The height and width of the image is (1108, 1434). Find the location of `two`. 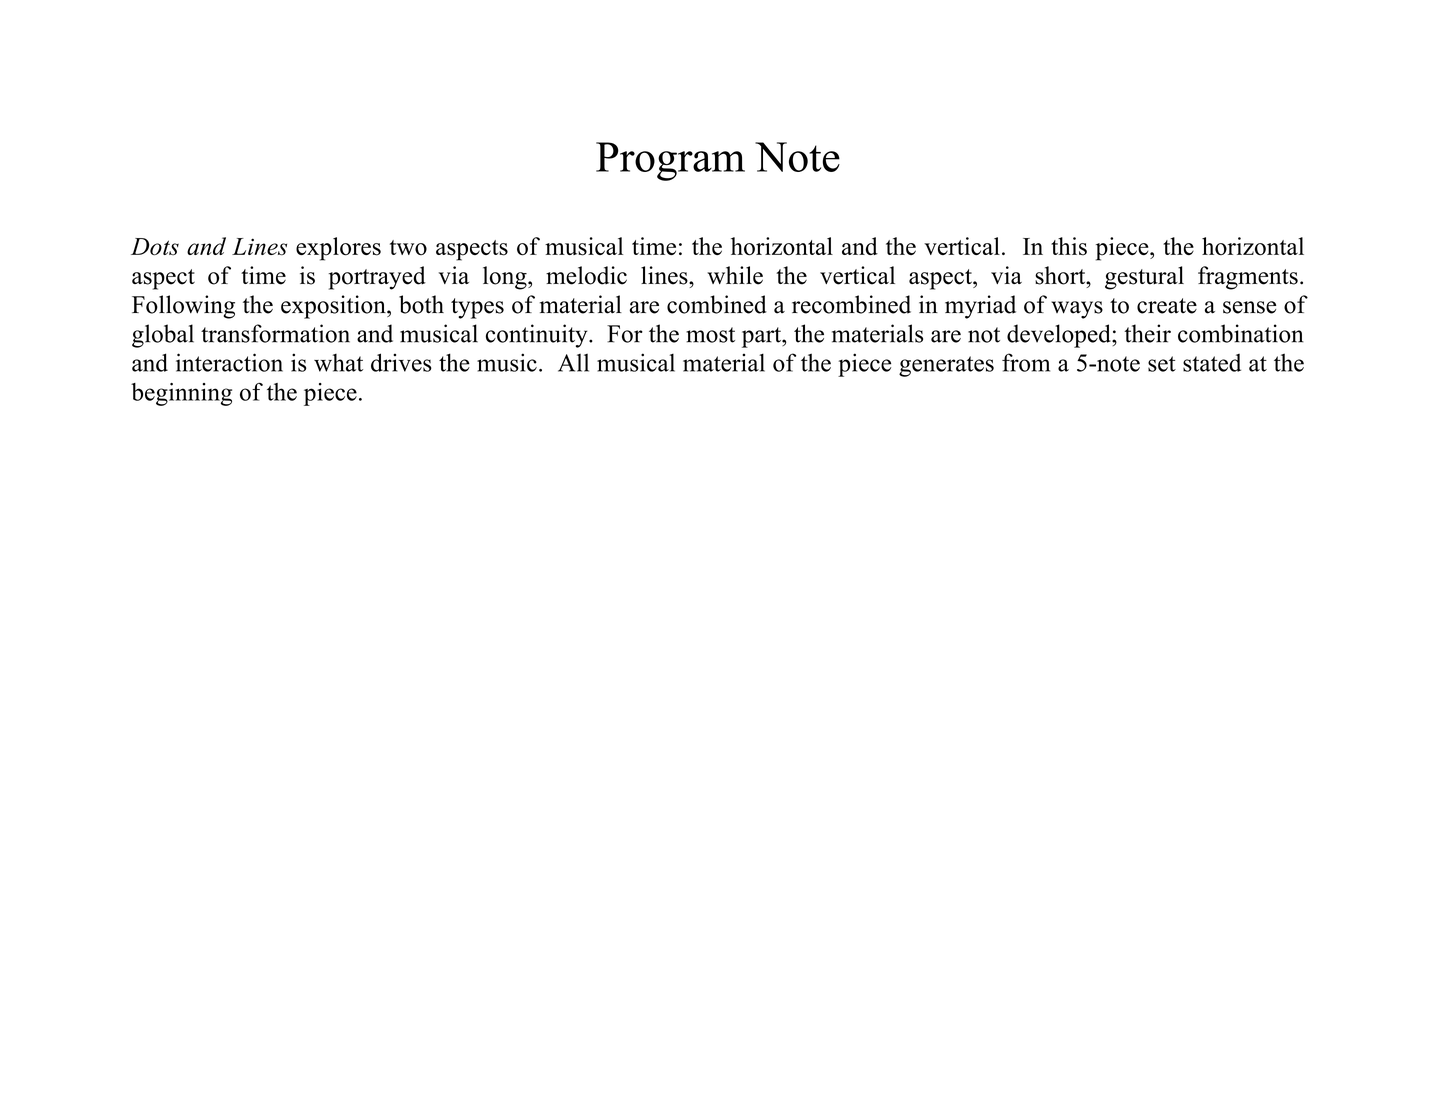

two is located at coordinates (408, 247).
